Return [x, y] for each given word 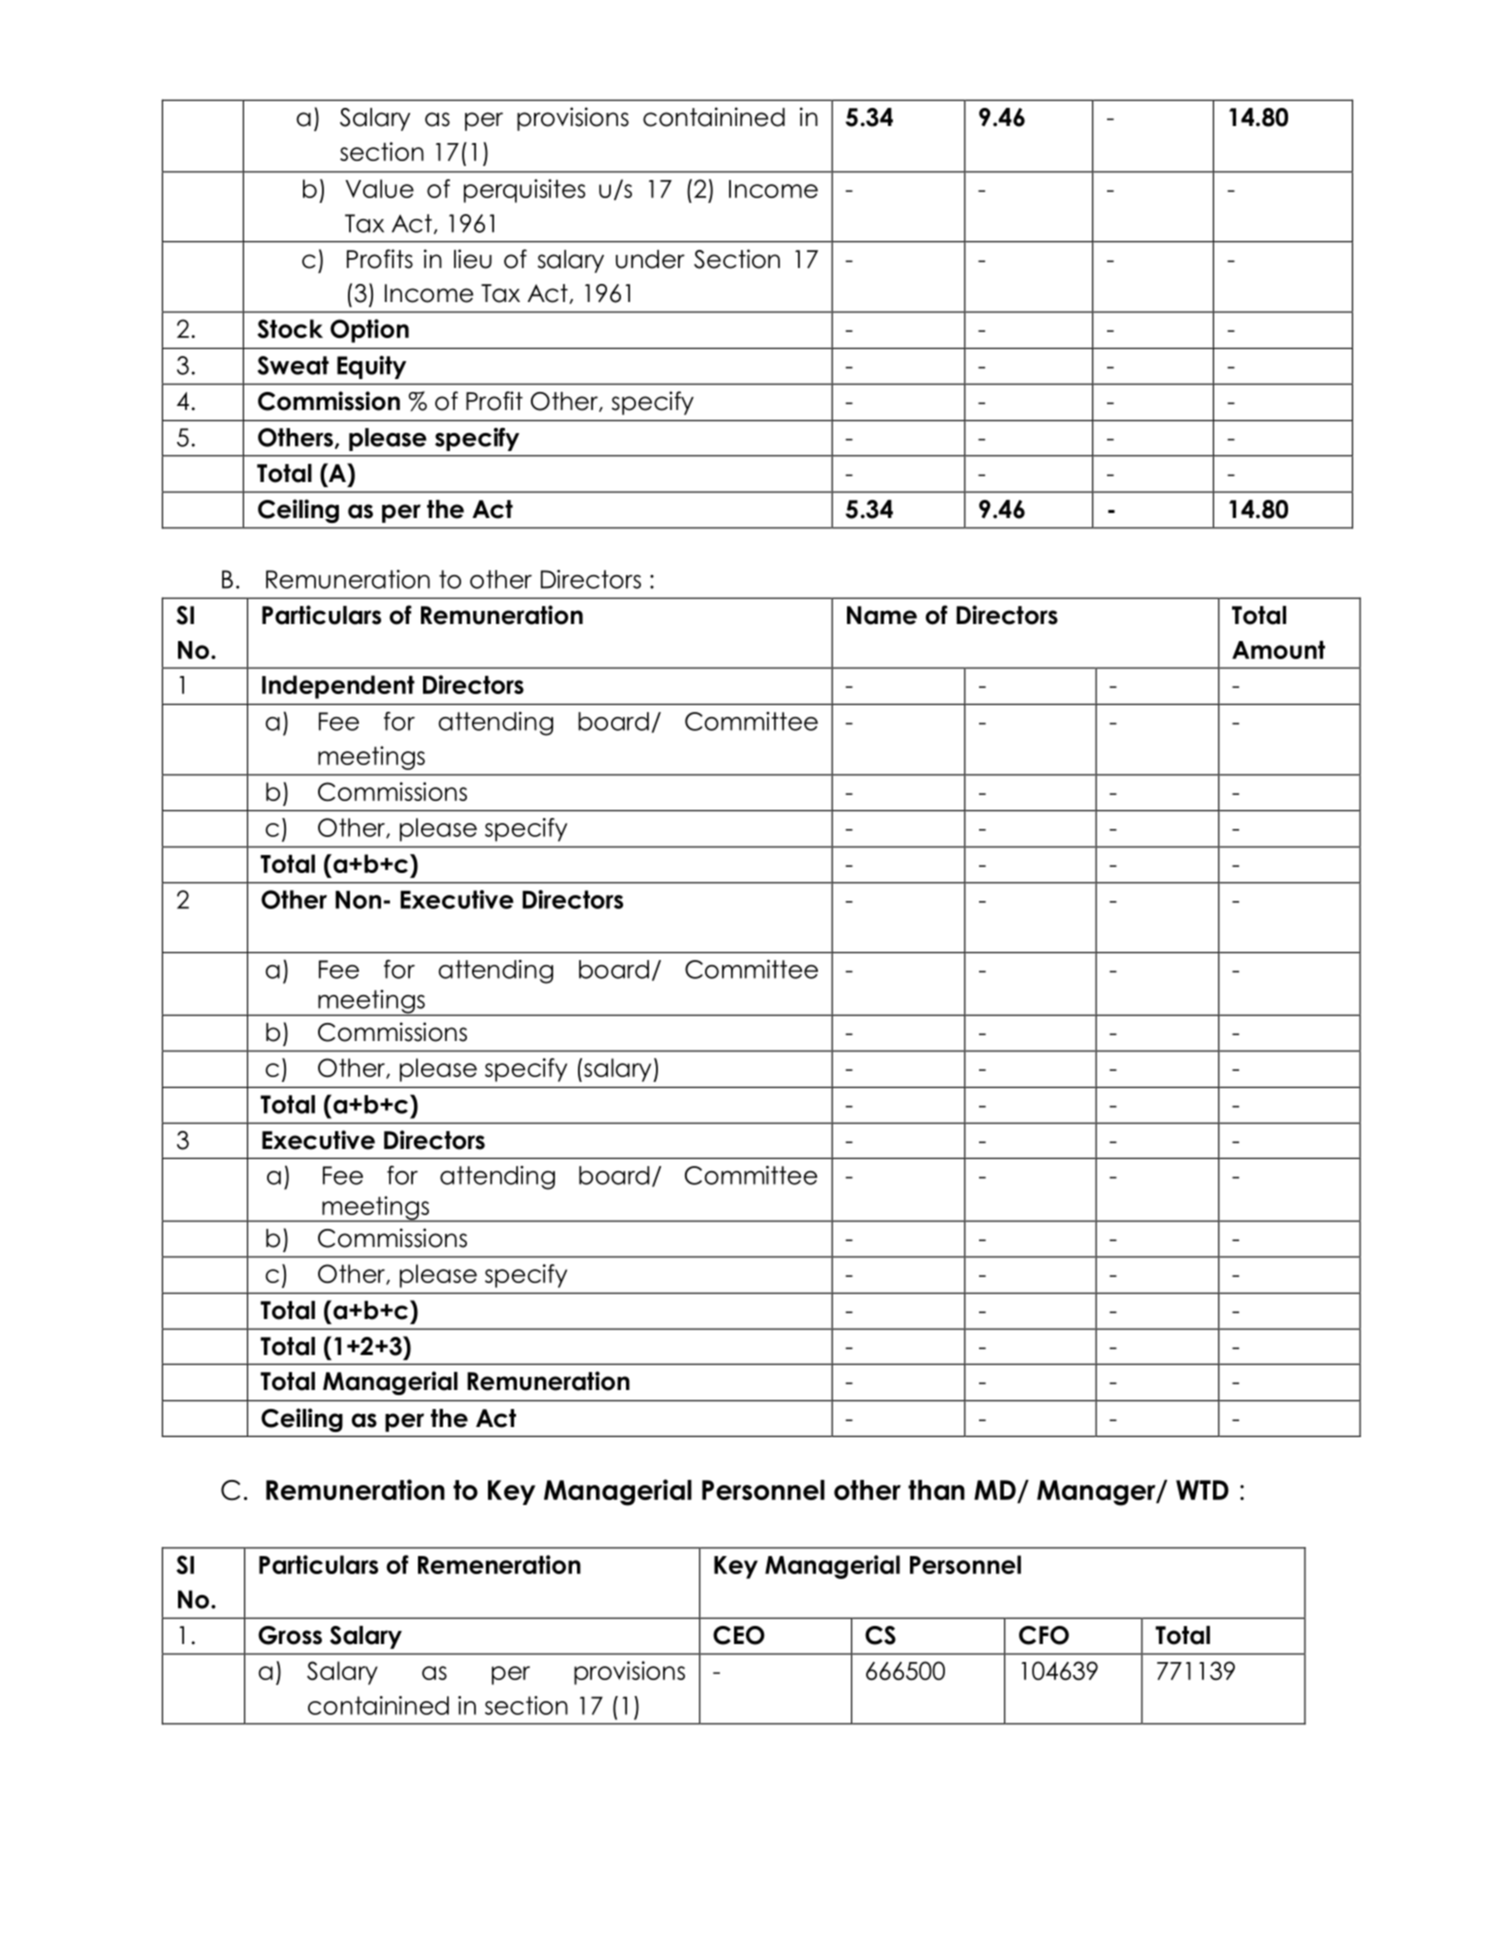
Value [379, 188]
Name [882, 615]
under [650, 259]
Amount [1278, 650]
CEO [739, 1635]
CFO [1044, 1635]
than [936, 1490]
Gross [290, 1635]
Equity [371, 367]
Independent [338, 687]
